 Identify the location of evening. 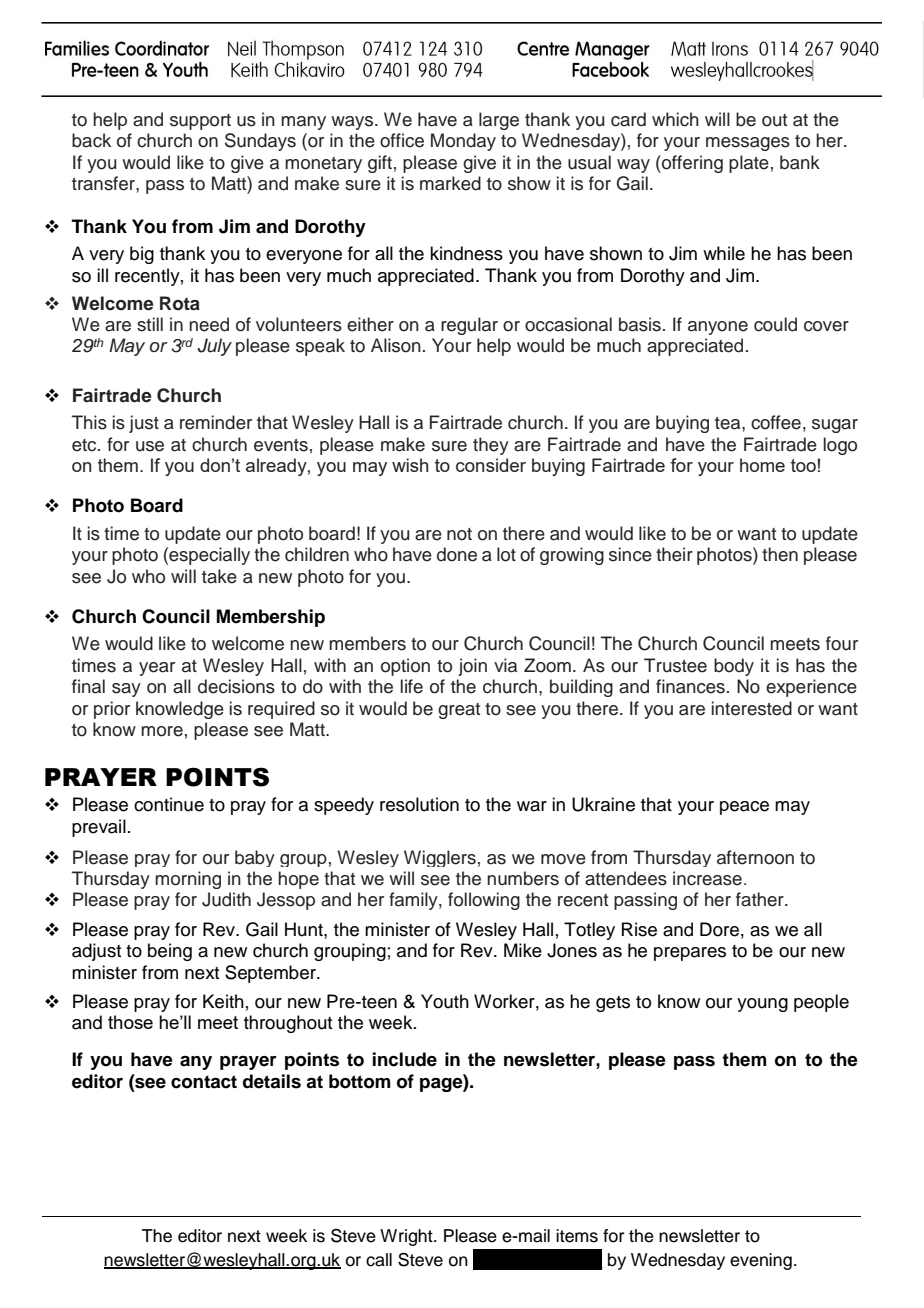
(761, 1261).
